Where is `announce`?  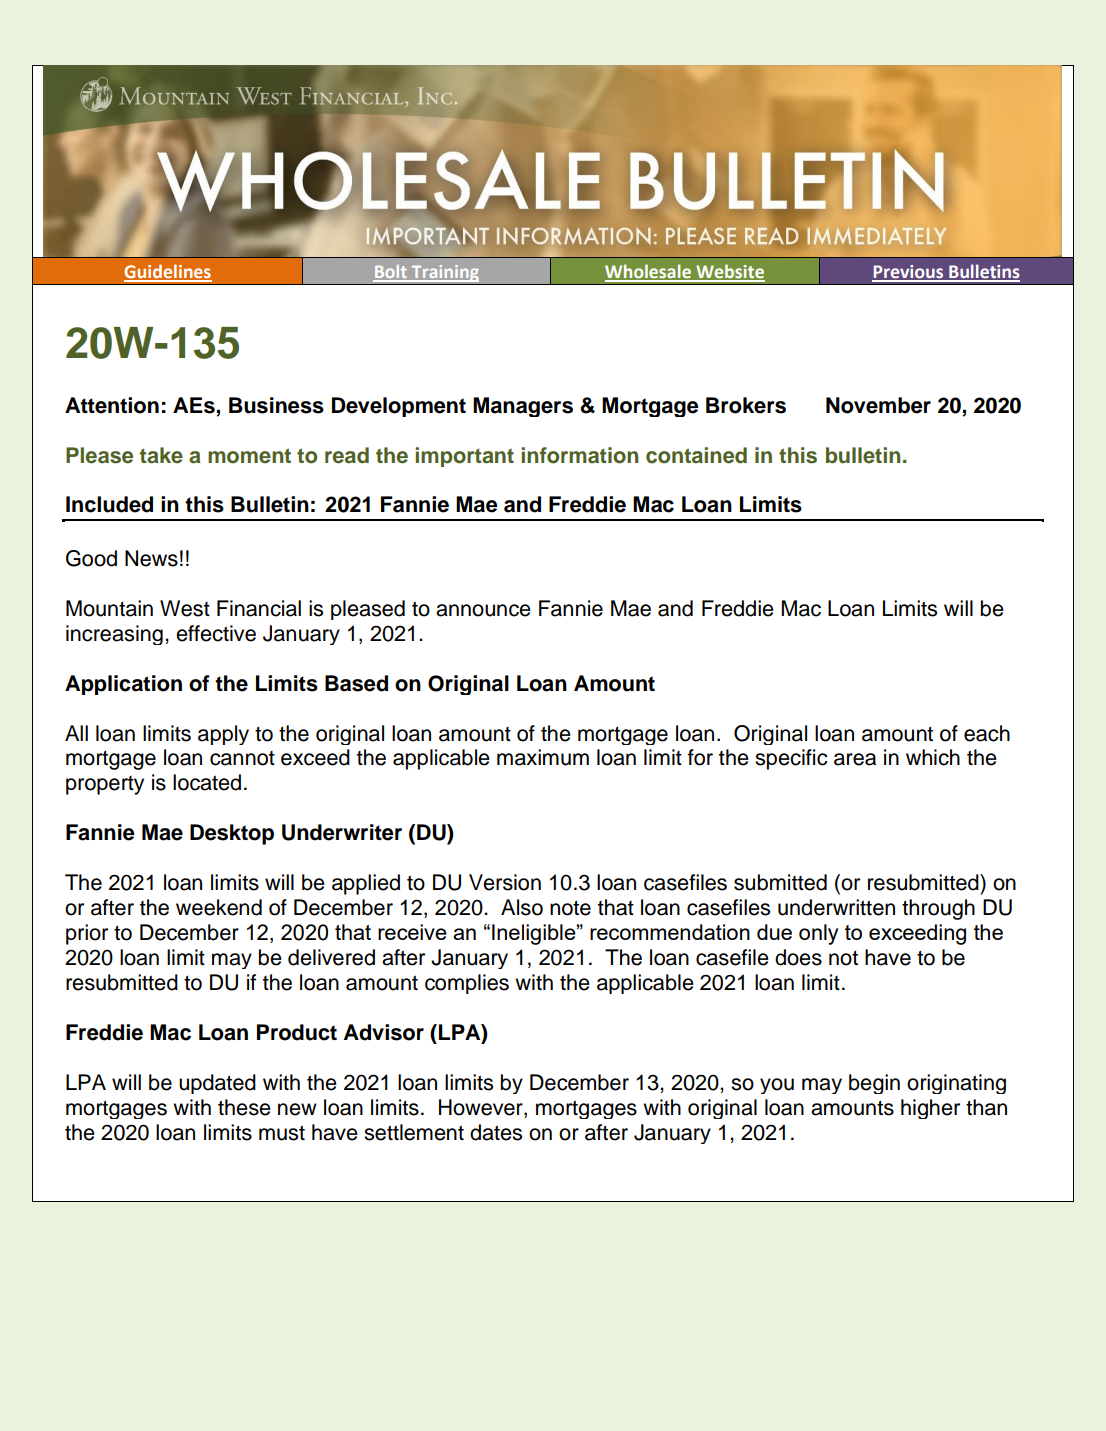 announce is located at coordinates (483, 610).
